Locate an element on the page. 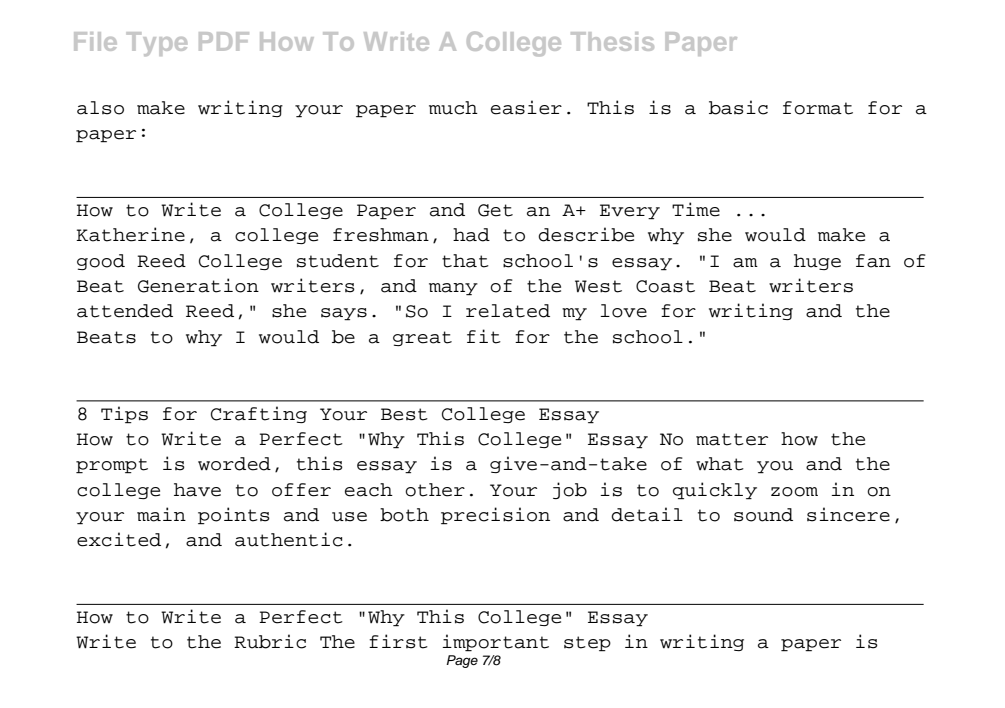 The image size is (1005, 708). love is located at coordinates (623, 311).
